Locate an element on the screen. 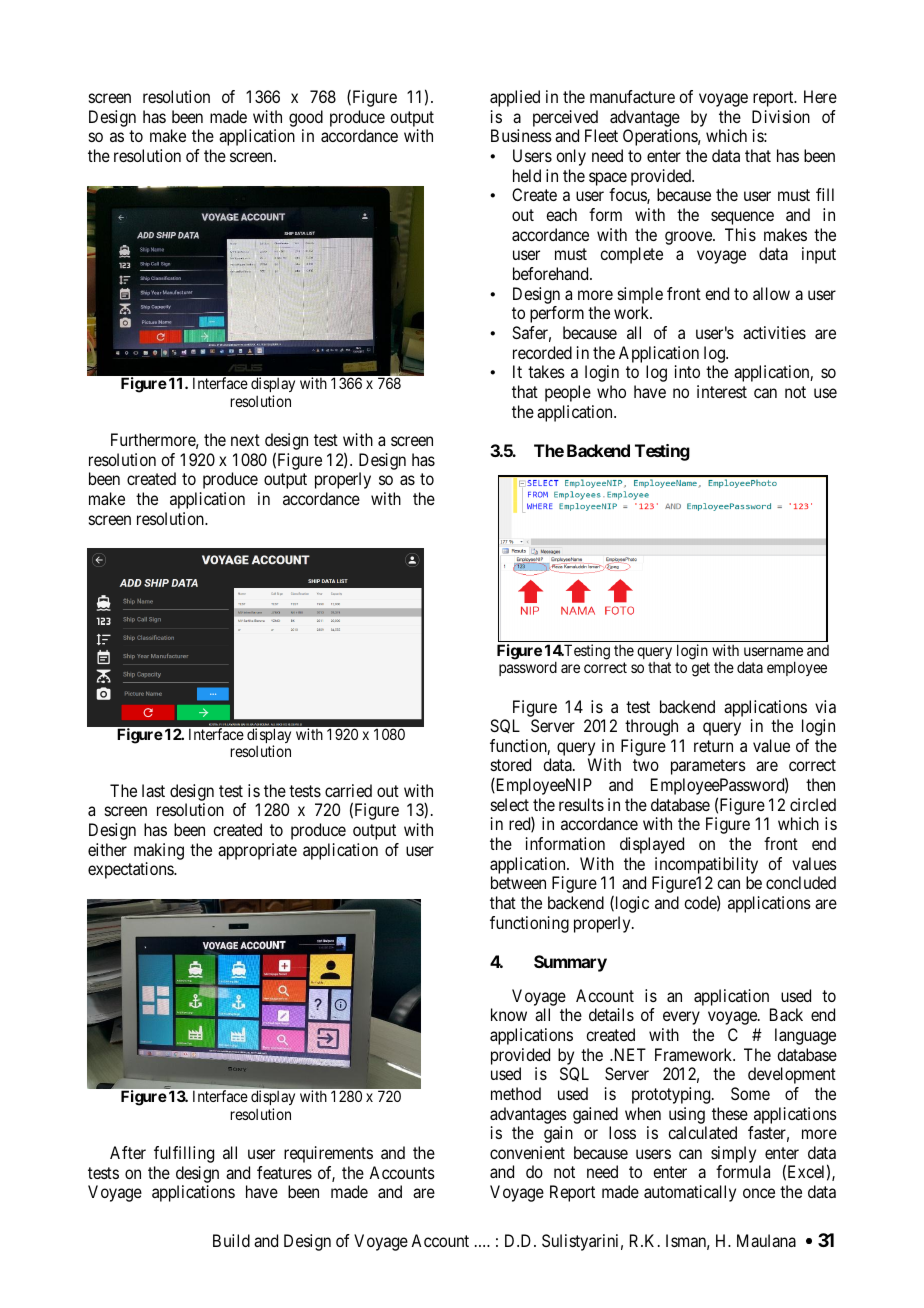  takes is located at coordinates (546, 371).
